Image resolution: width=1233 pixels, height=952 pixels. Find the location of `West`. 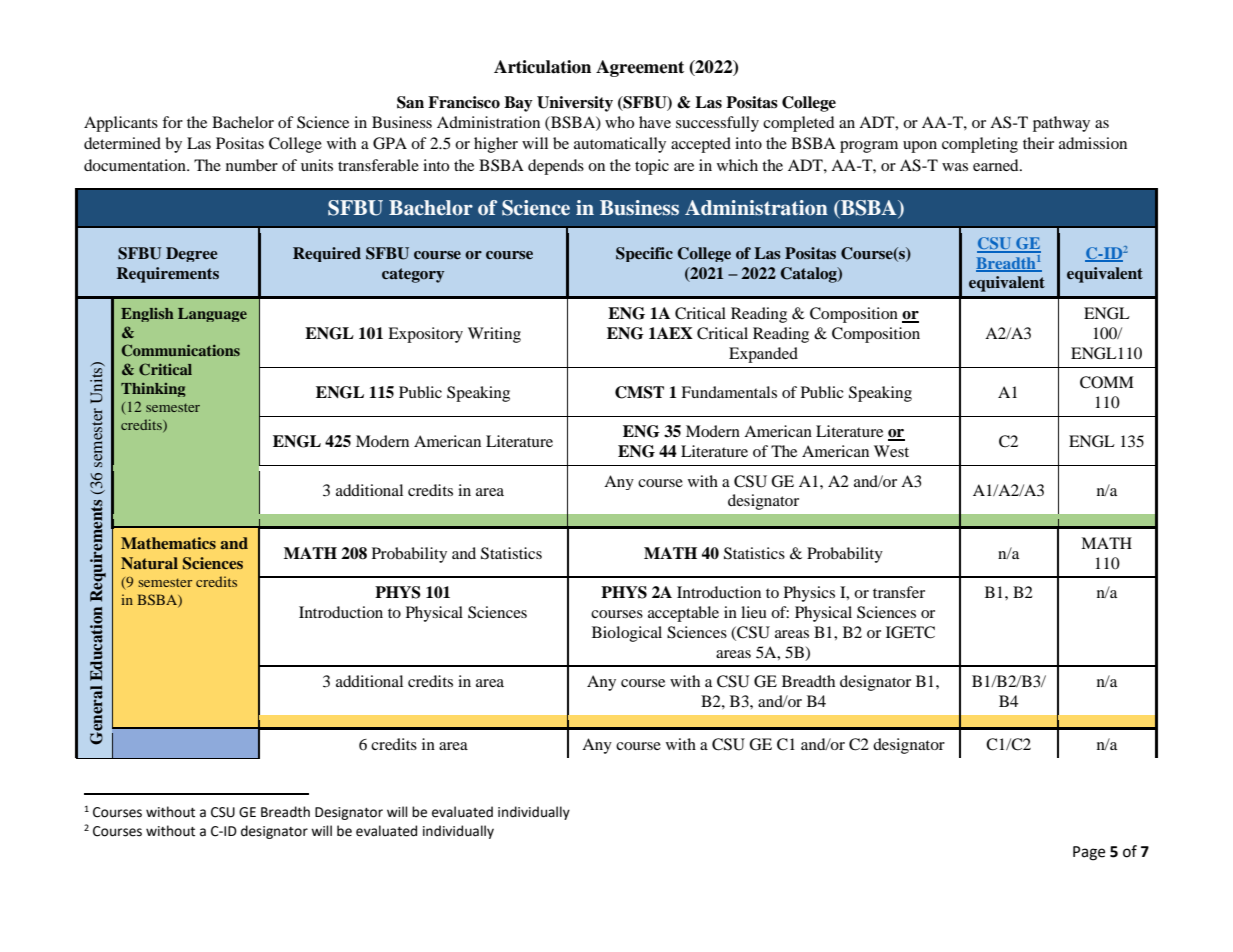

West is located at coordinates (891, 451).
